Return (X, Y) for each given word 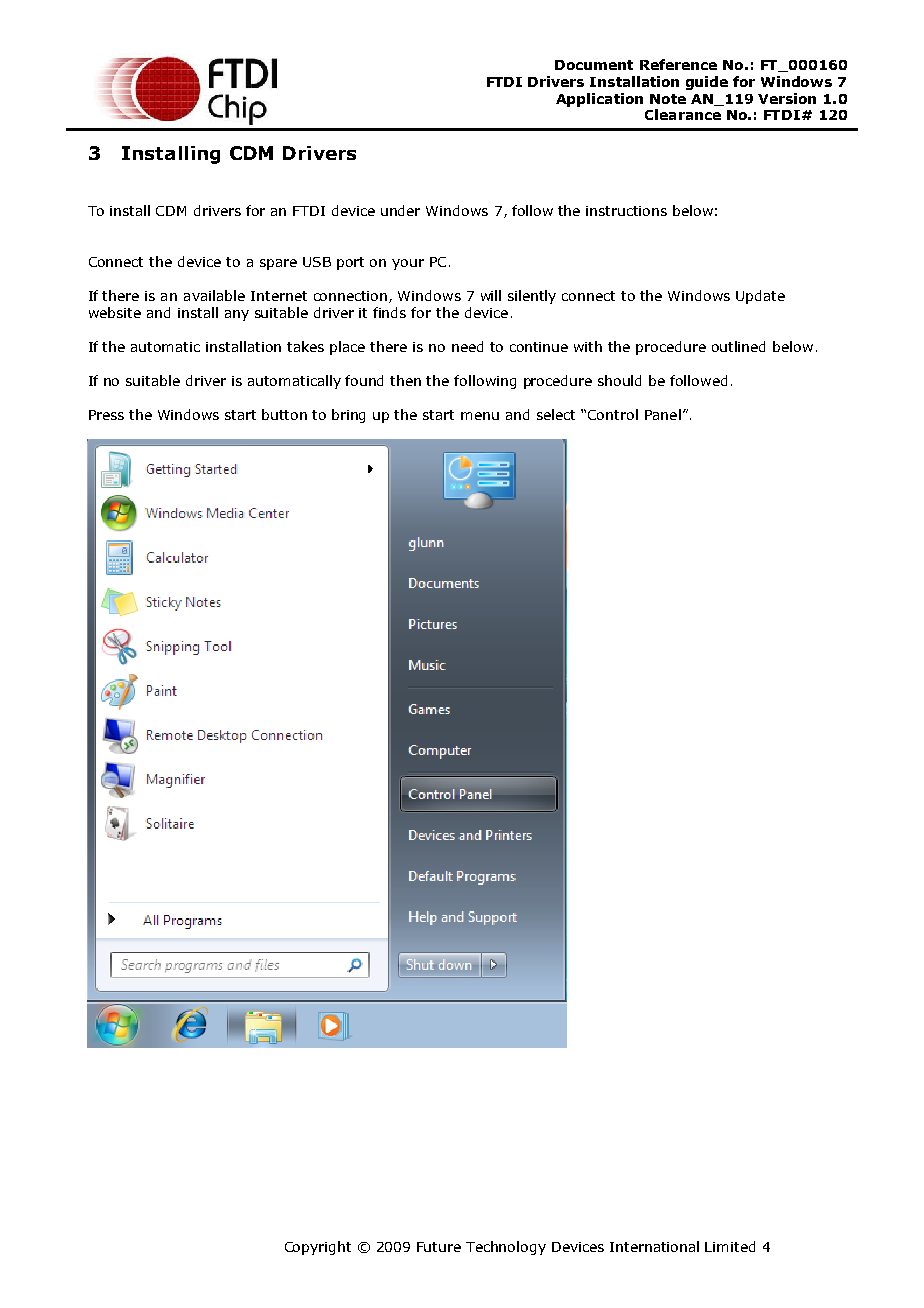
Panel (663, 414)
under (400, 210)
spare (278, 264)
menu (480, 416)
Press (106, 415)
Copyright (318, 1248)
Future (439, 1247)
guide (707, 83)
